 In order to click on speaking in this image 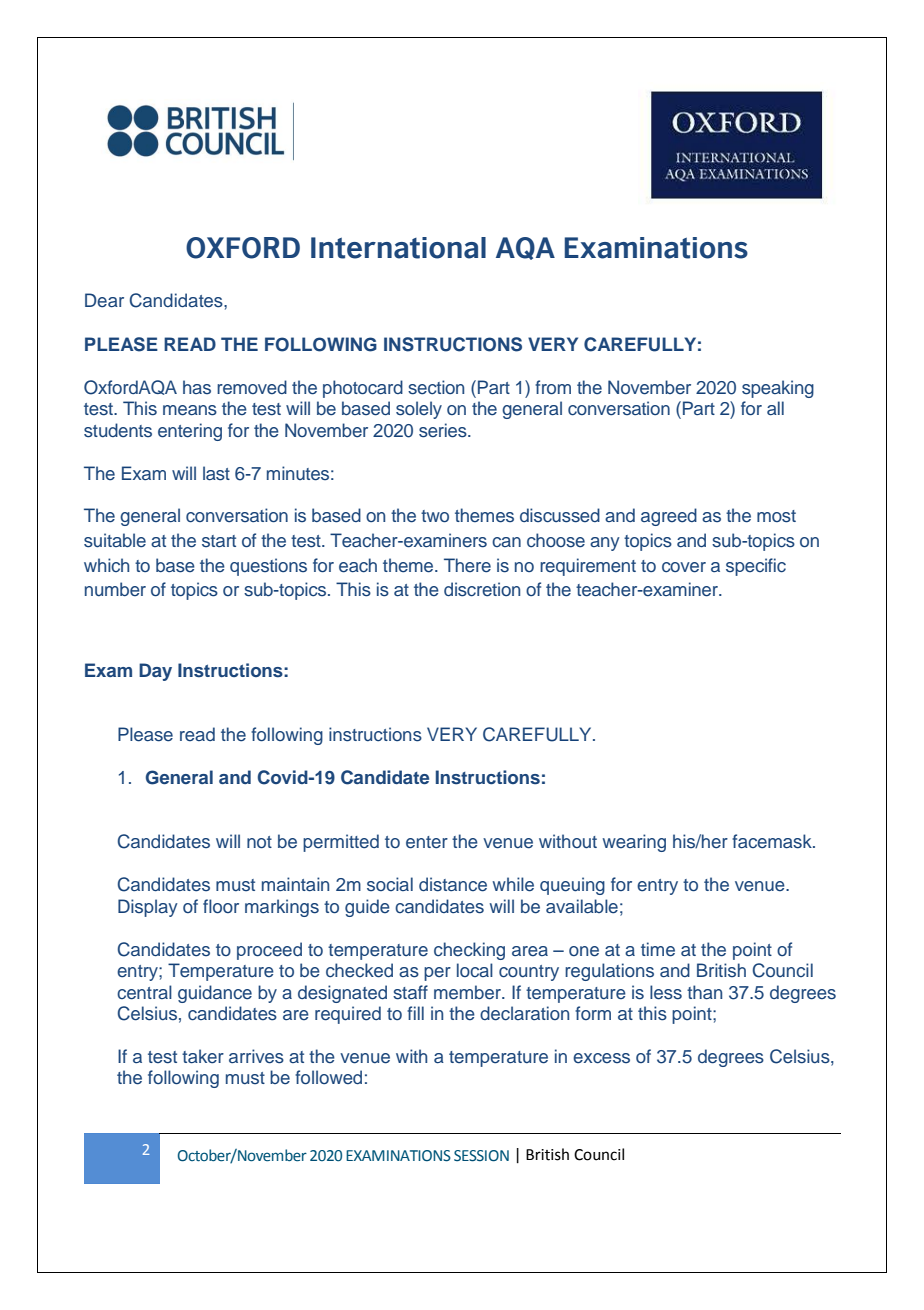, I will do `click(778, 389)`.
